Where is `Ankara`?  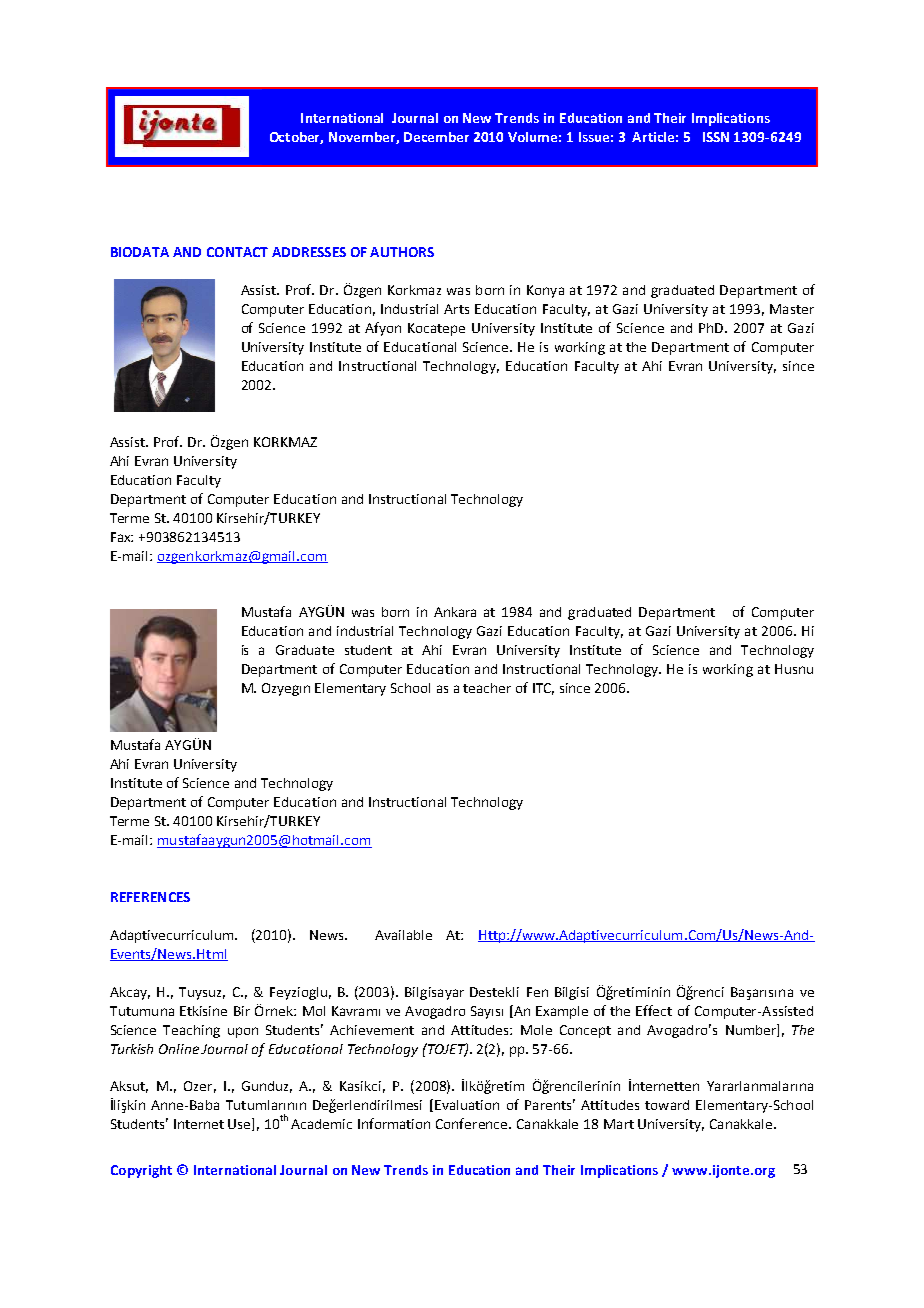 Ankara is located at coordinates (455, 612).
